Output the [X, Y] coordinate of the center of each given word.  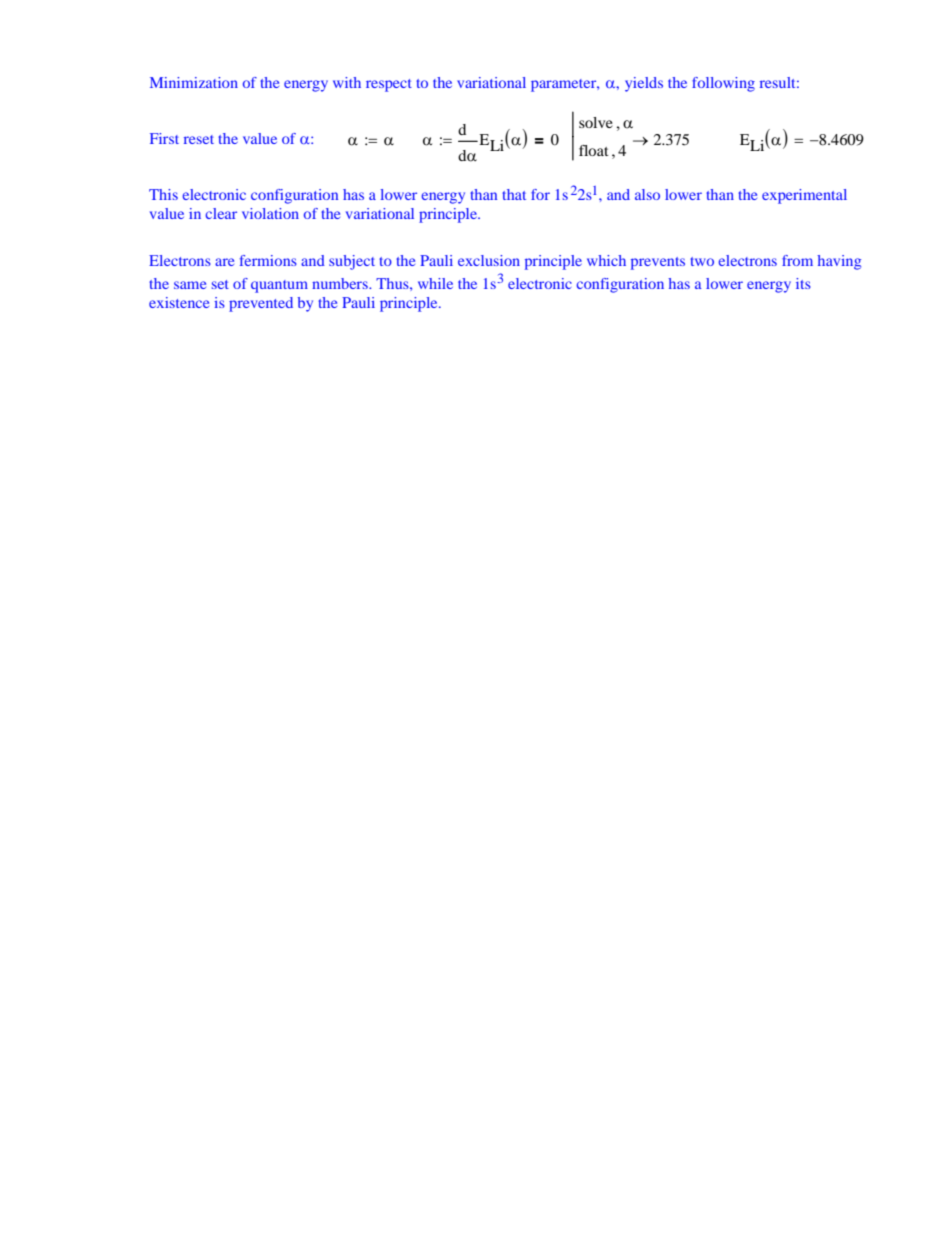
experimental [804, 196]
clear [221, 213]
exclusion [489, 260]
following [723, 84]
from [797, 260]
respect [389, 85]
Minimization [194, 82]
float [594, 150]
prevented [261, 304]
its [803, 283]
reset [199, 139]
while [435, 283]
